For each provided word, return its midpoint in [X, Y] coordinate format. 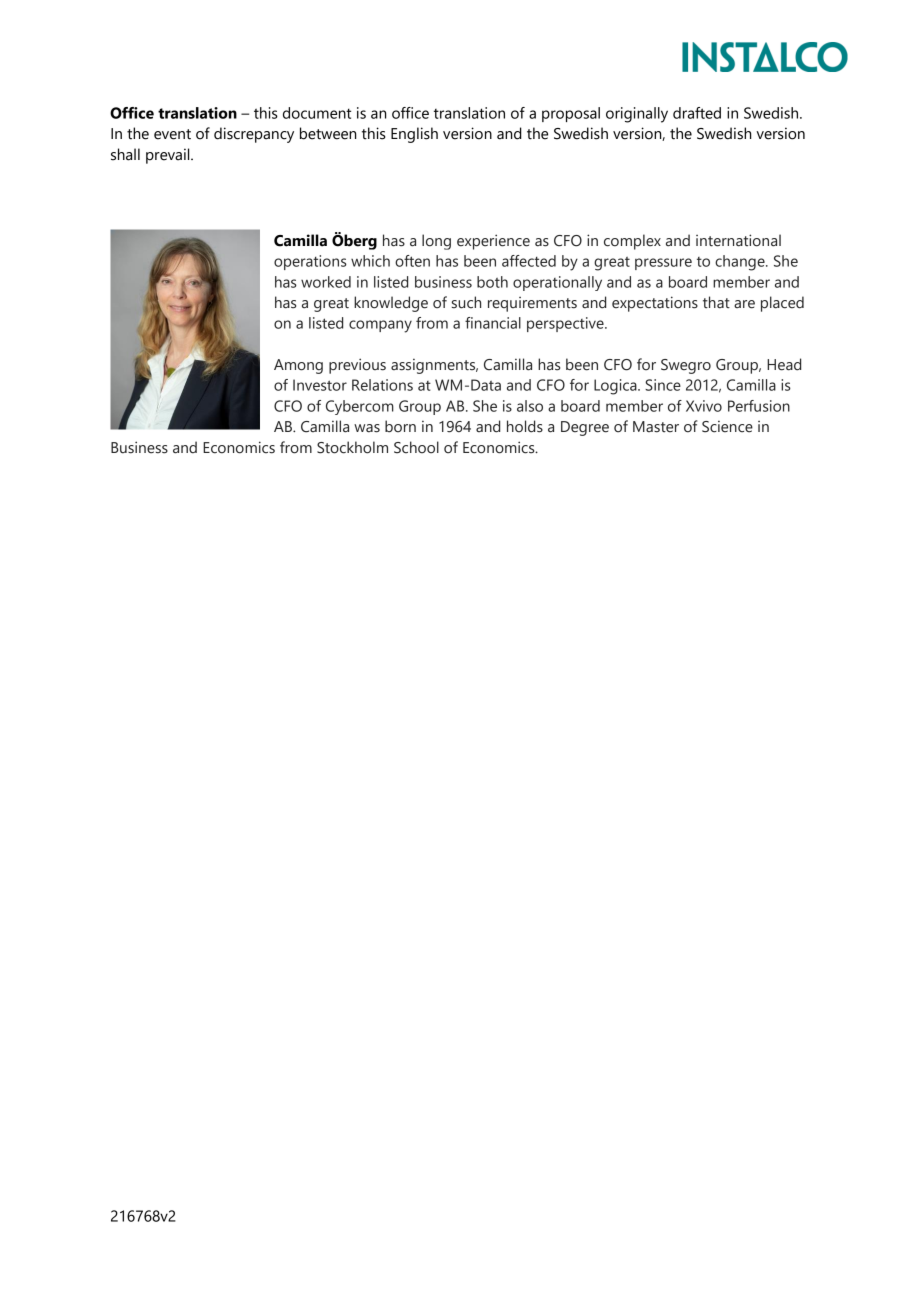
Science [727, 427]
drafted [697, 113]
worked [326, 282]
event [172, 134]
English [414, 135]
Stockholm [352, 447]
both [492, 282]
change [741, 263]
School [416, 447]
